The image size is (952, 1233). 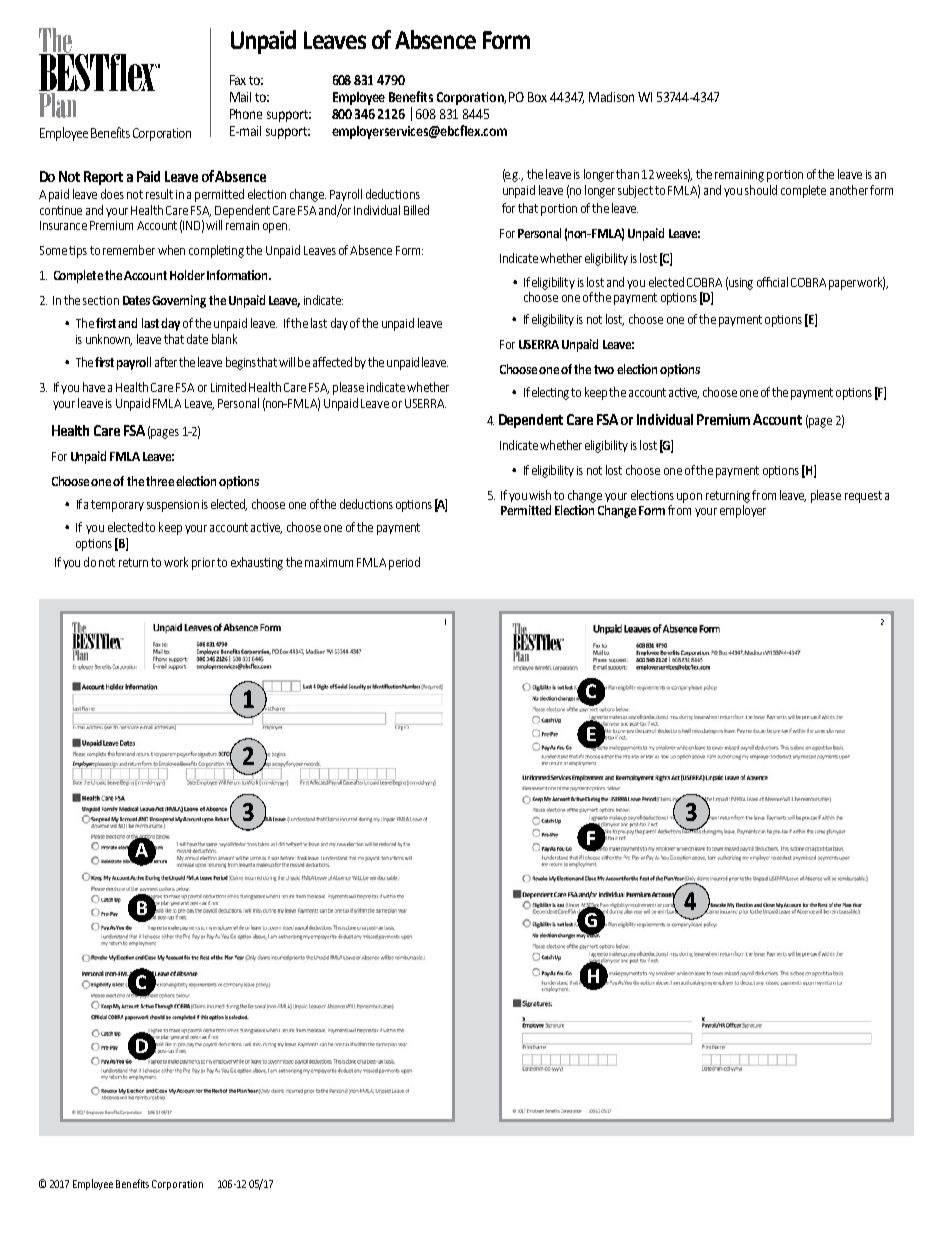 What do you see at coordinates (416, 210) in the page?
I see `Billed` at bounding box center [416, 210].
